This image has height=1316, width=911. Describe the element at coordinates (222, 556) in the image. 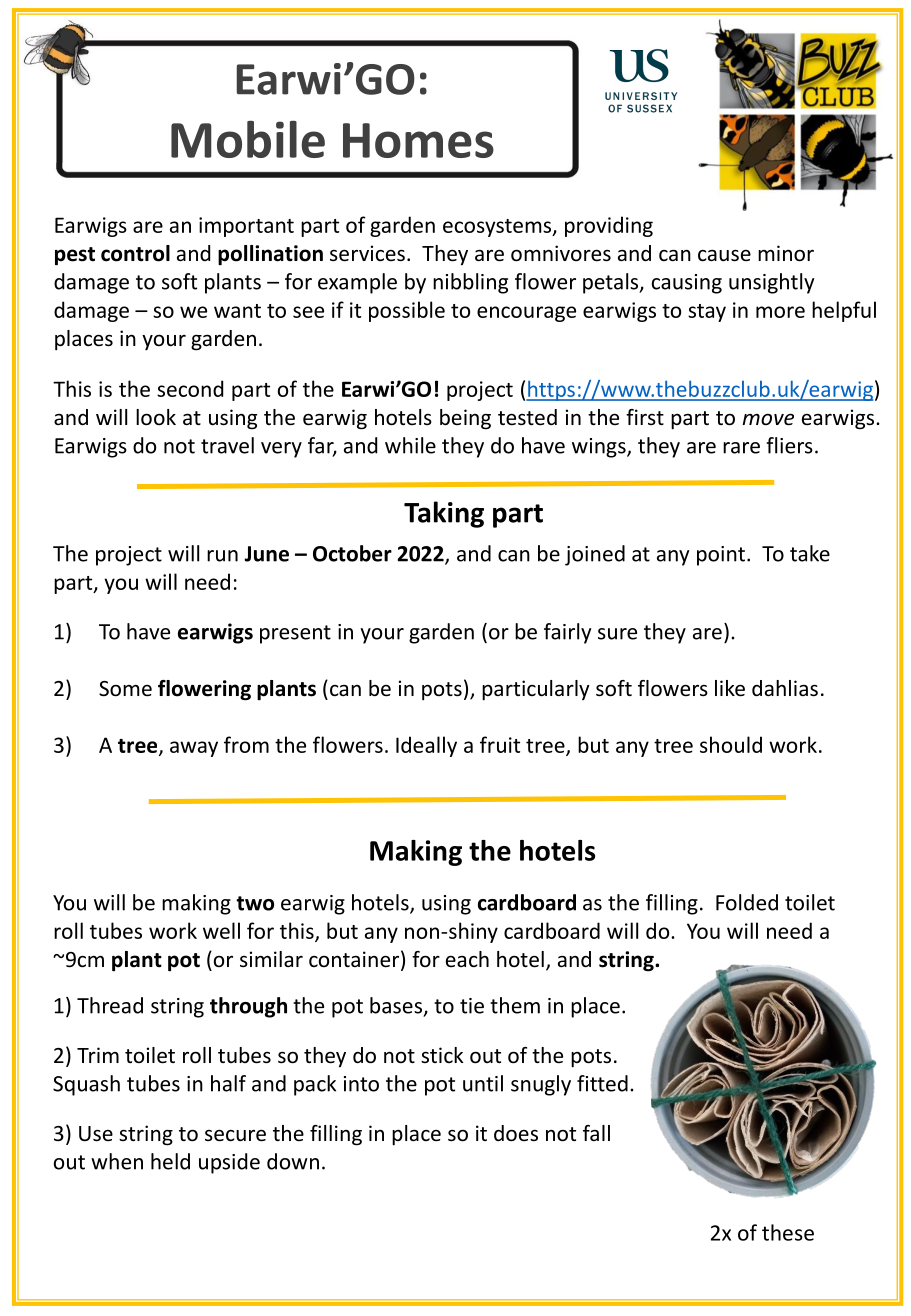

I see `run` at that location.
